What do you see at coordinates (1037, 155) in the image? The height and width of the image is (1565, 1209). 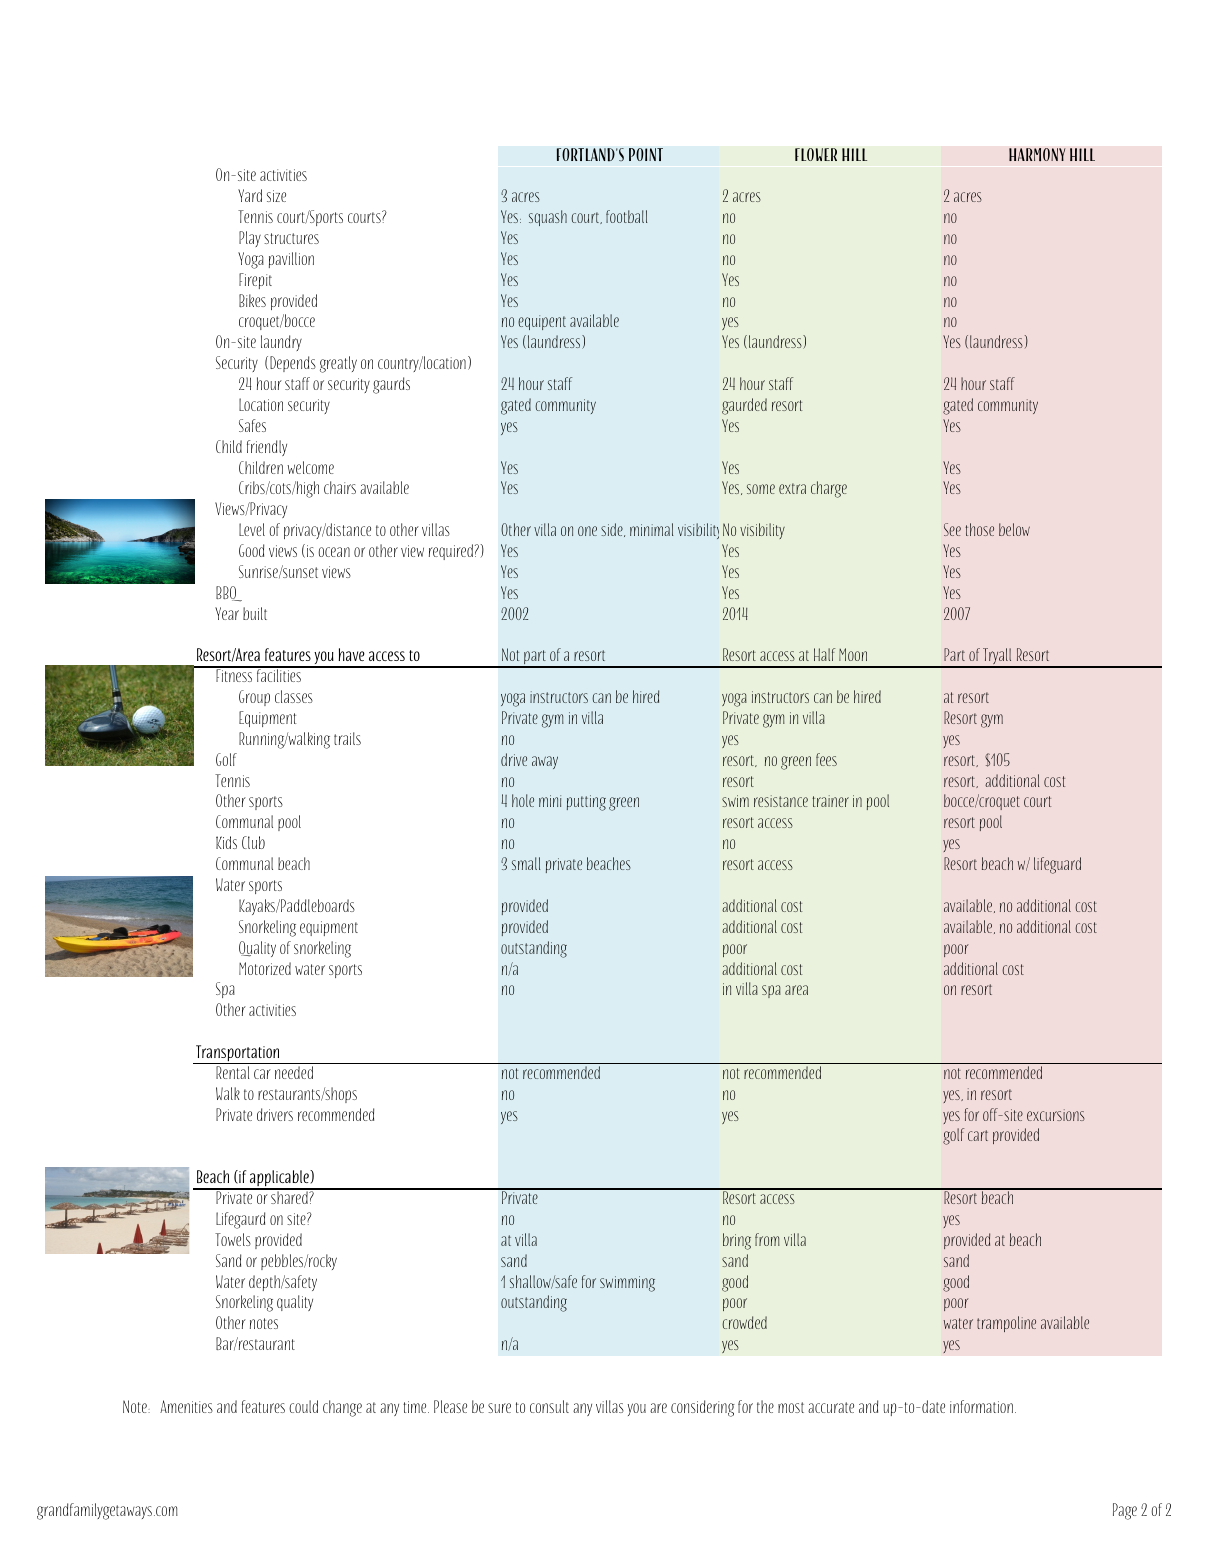 I see `Harmony` at bounding box center [1037, 155].
